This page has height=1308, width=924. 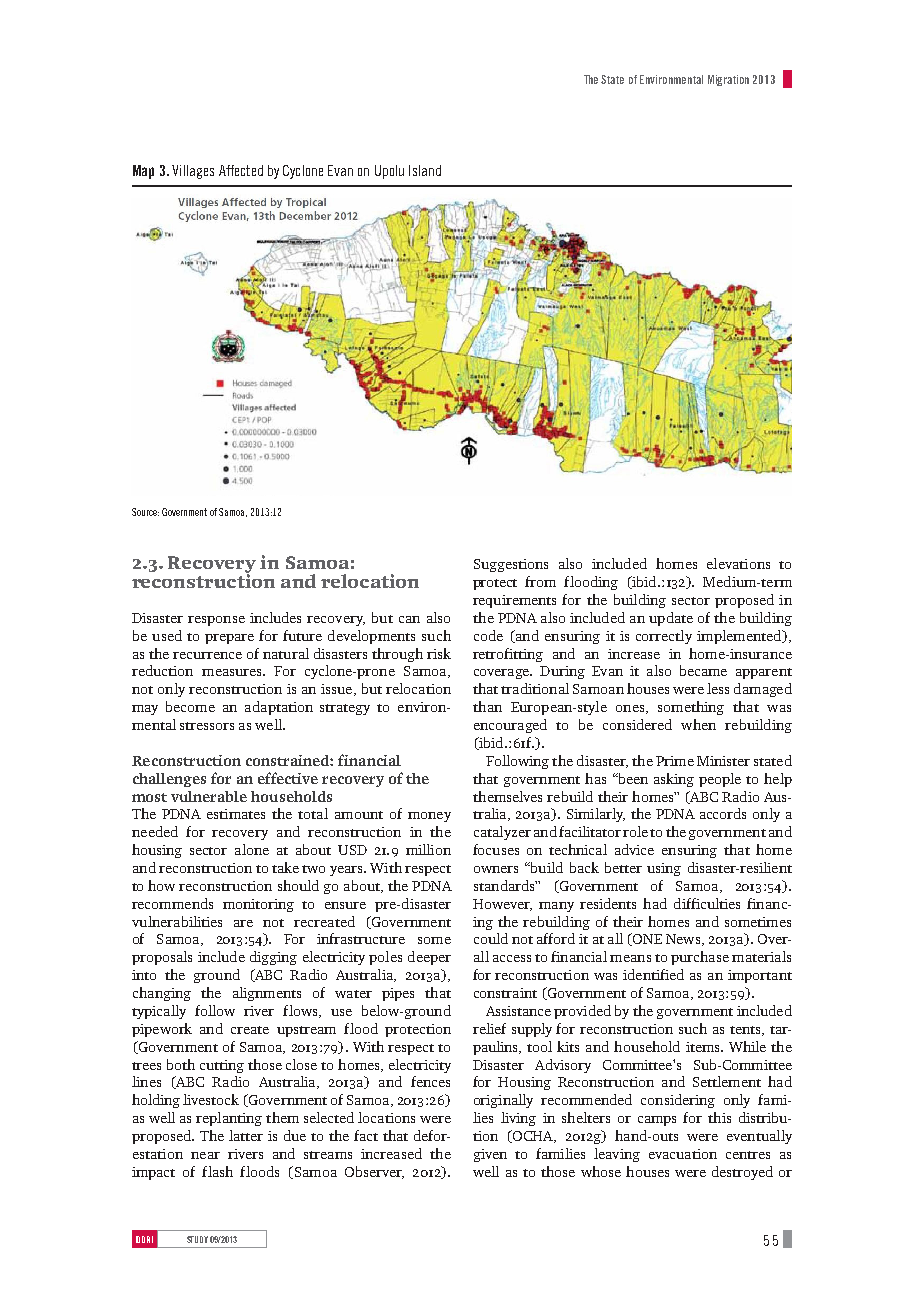 What do you see at coordinates (671, 619) in the page?
I see `update` at bounding box center [671, 619].
